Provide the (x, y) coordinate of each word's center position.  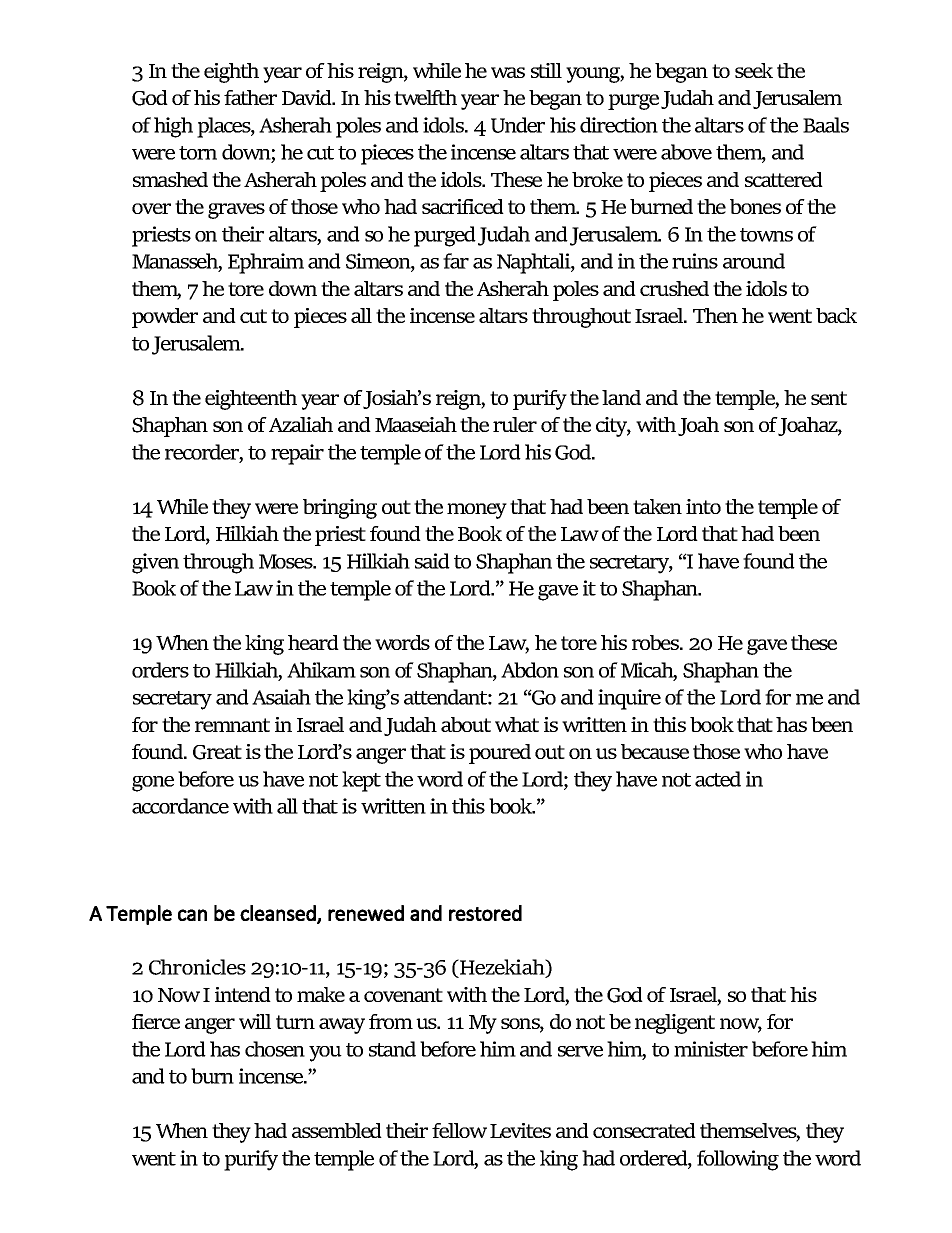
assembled (337, 1130)
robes (657, 642)
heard (313, 642)
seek (754, 70)
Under (518, 125)
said (432, 561)
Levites (520, 1130)
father (250, 97)
